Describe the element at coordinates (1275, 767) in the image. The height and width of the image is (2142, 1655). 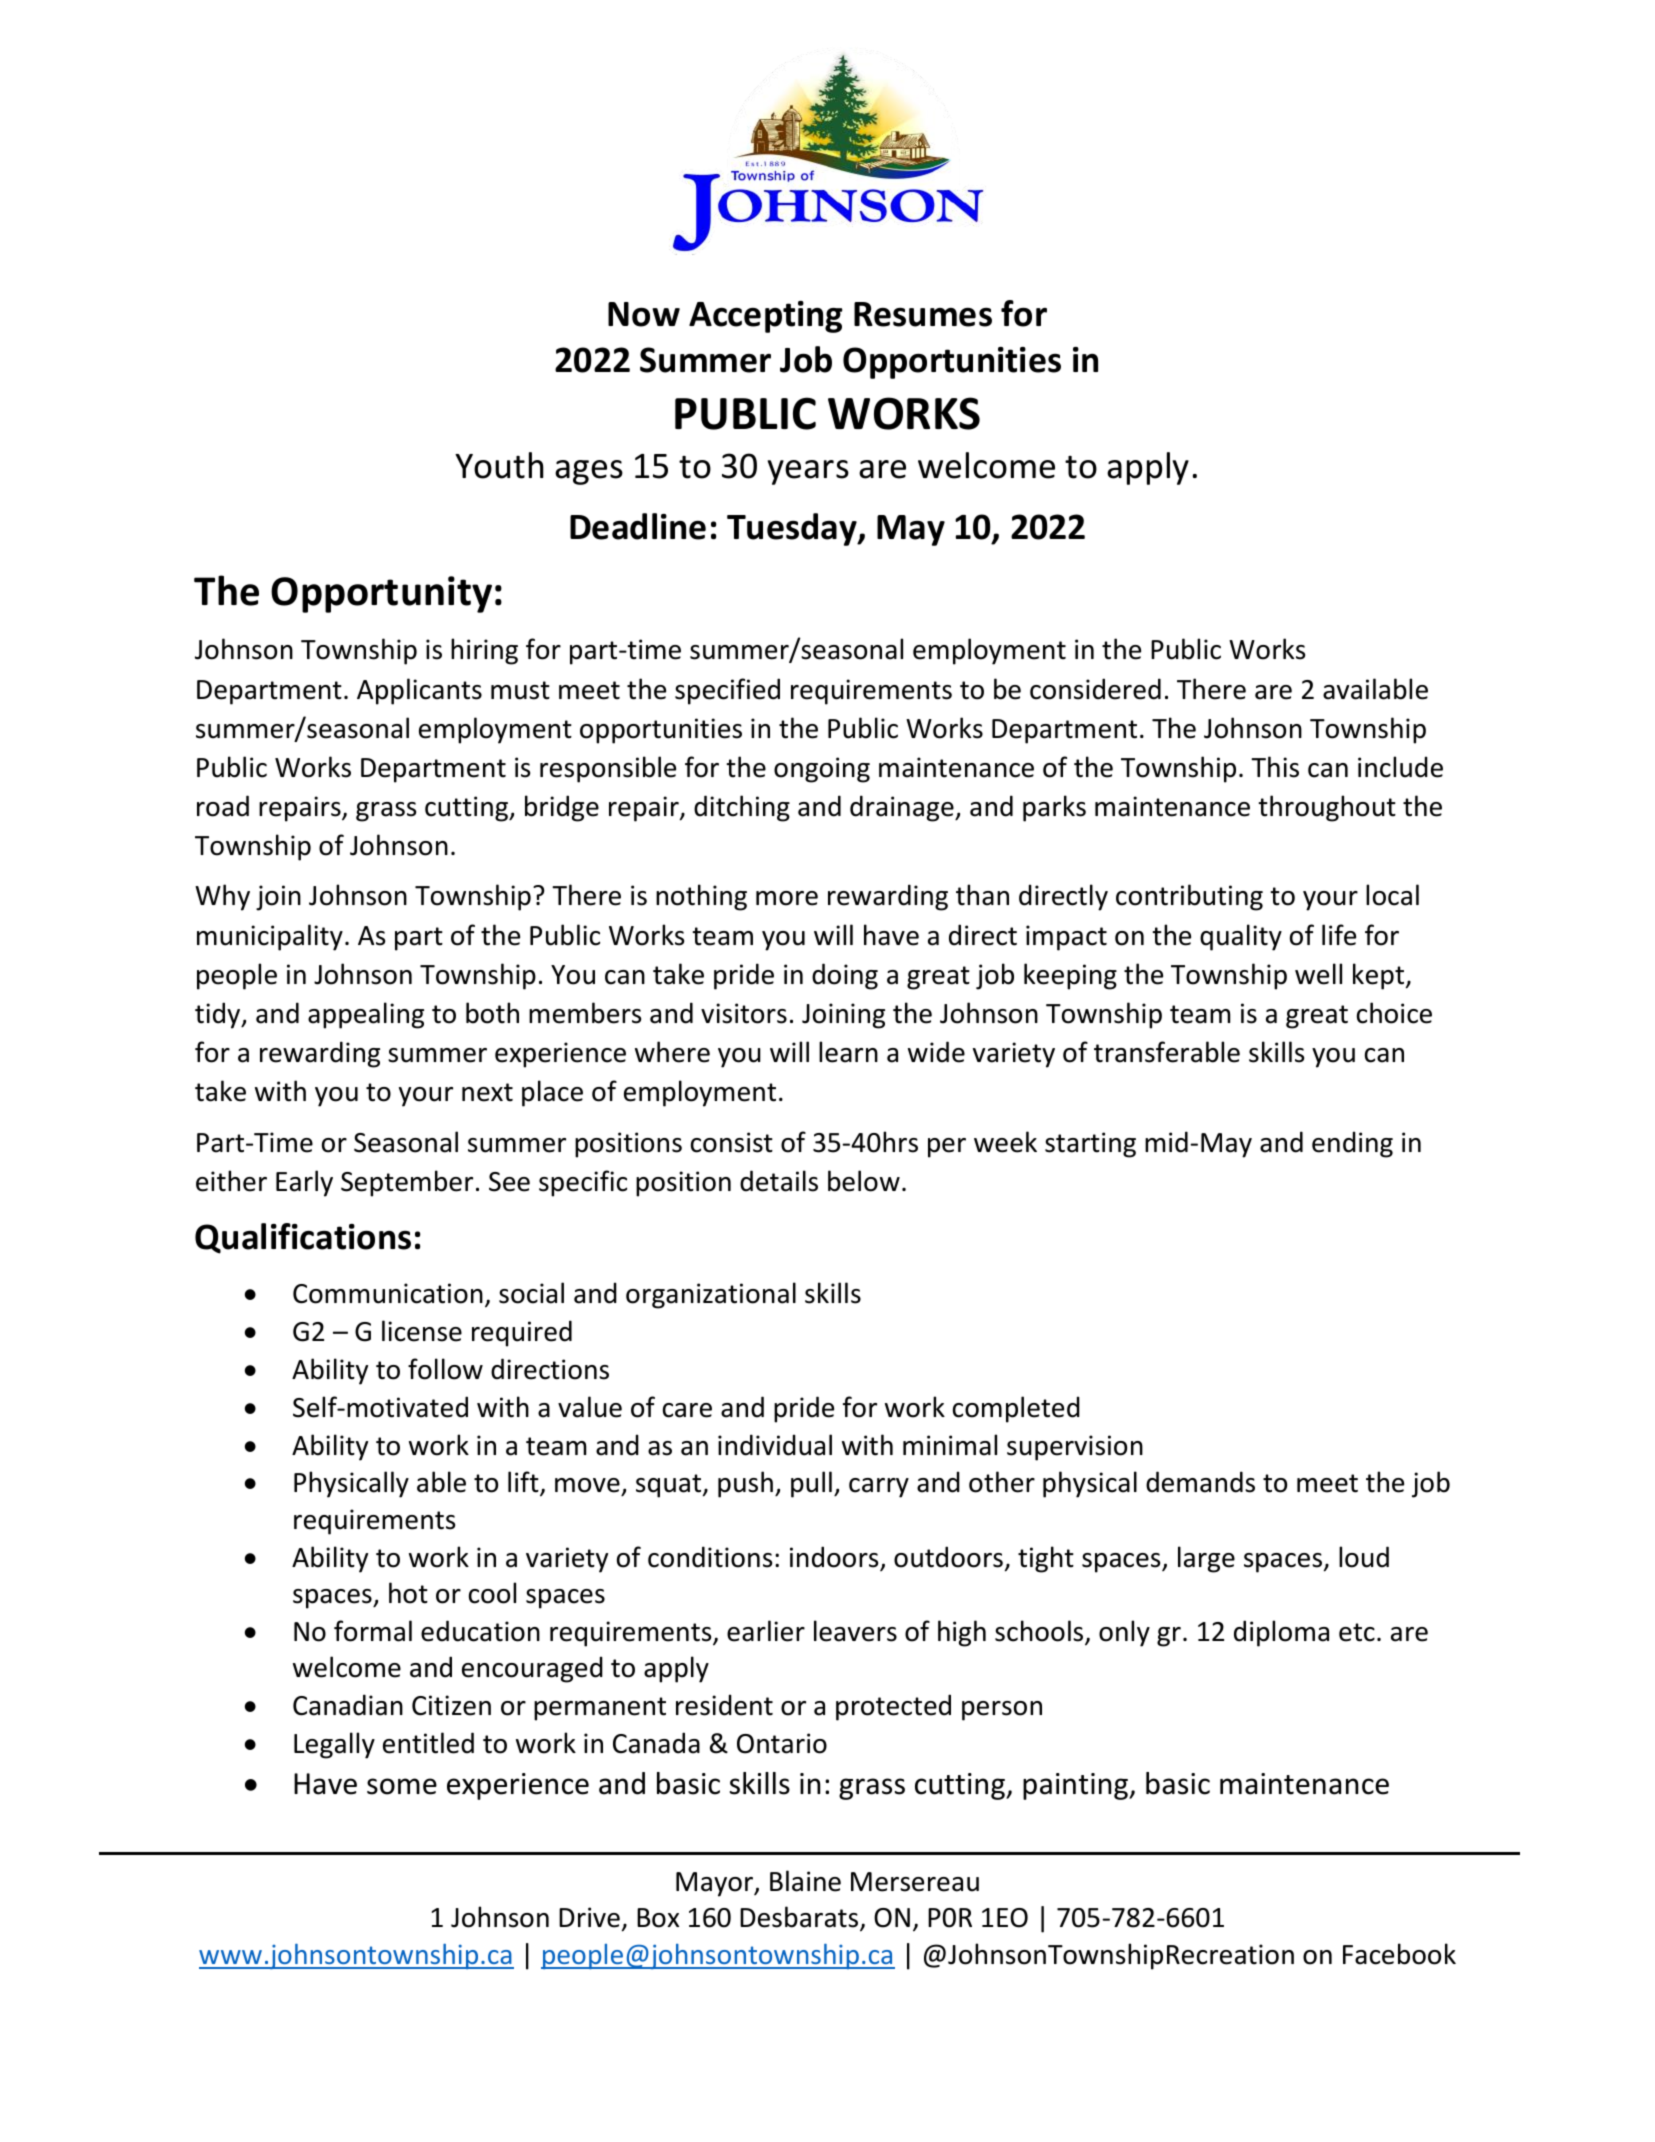
I see `This` at that location.
